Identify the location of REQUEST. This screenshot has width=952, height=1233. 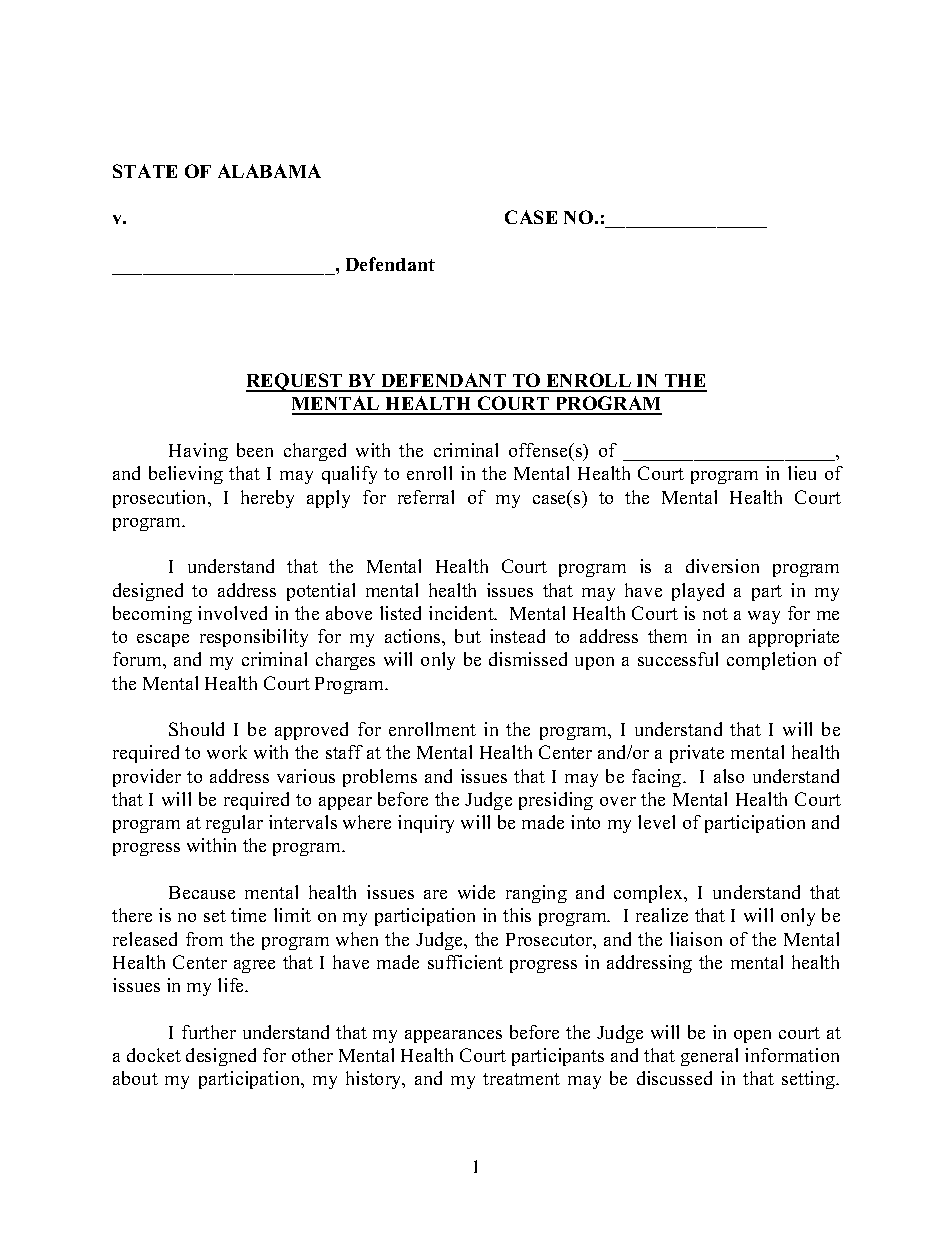
(295, 382).
